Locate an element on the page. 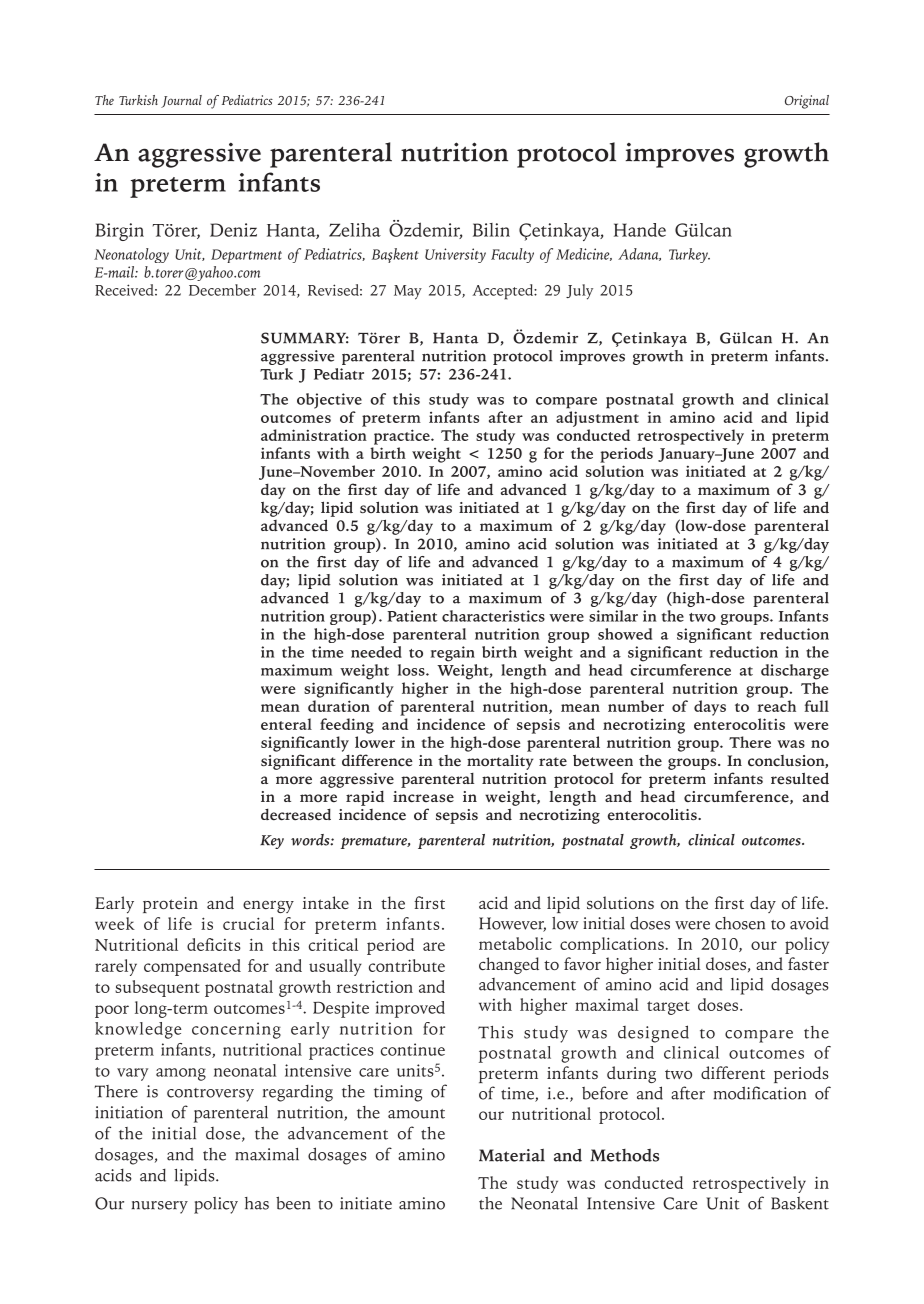  regain is located at coordinates (453, 654).
